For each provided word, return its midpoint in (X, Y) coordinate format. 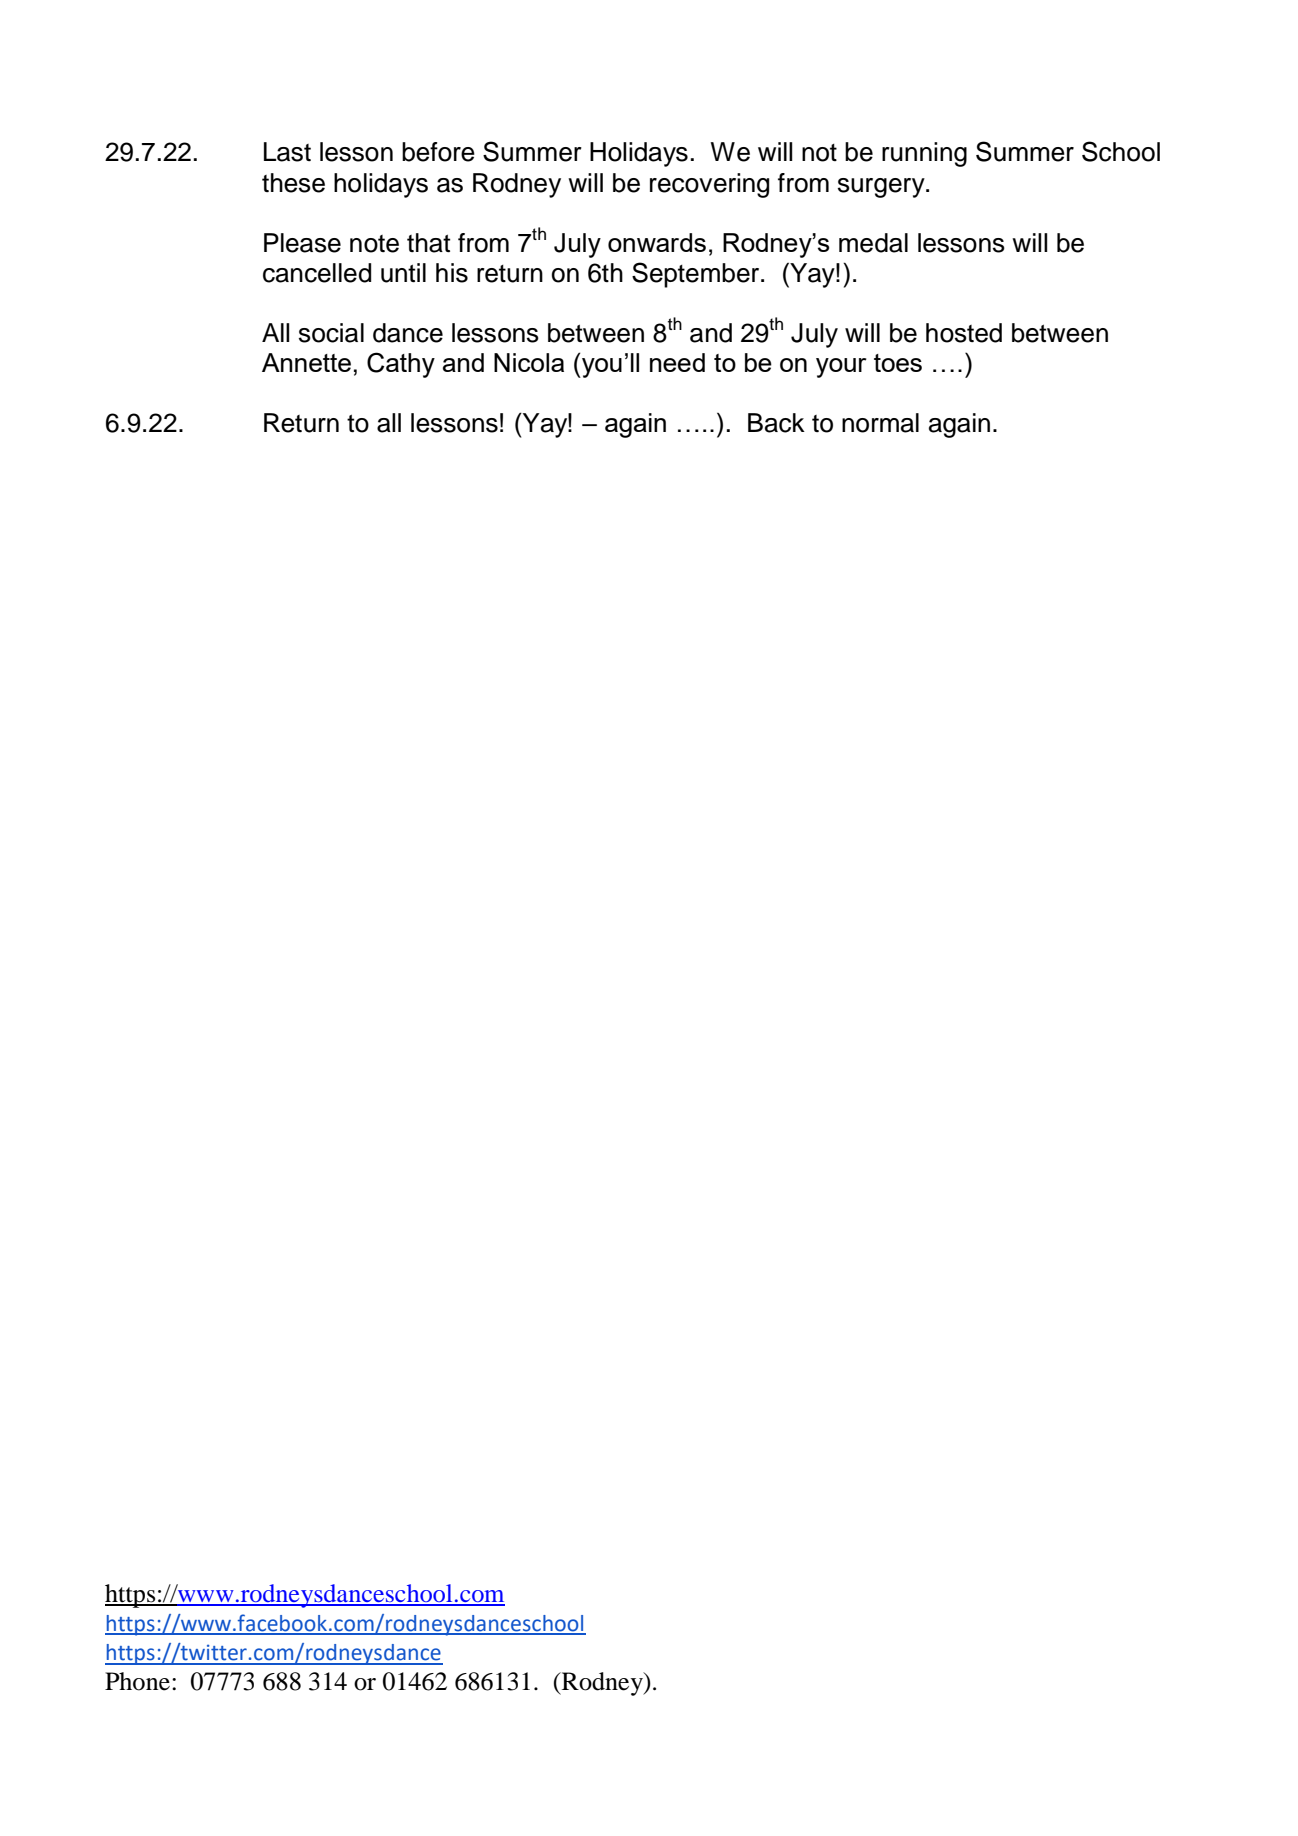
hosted (964, 333)
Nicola (529, 362)
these (293, 183)
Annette (306, 362)
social (331, 333)
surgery (882, 188)
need (677, 362)
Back (776, 423)
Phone (137, 1681)
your (841, 368)
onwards (657, 242)
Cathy (401, 365)
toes (898, 363)
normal (880, 423)
